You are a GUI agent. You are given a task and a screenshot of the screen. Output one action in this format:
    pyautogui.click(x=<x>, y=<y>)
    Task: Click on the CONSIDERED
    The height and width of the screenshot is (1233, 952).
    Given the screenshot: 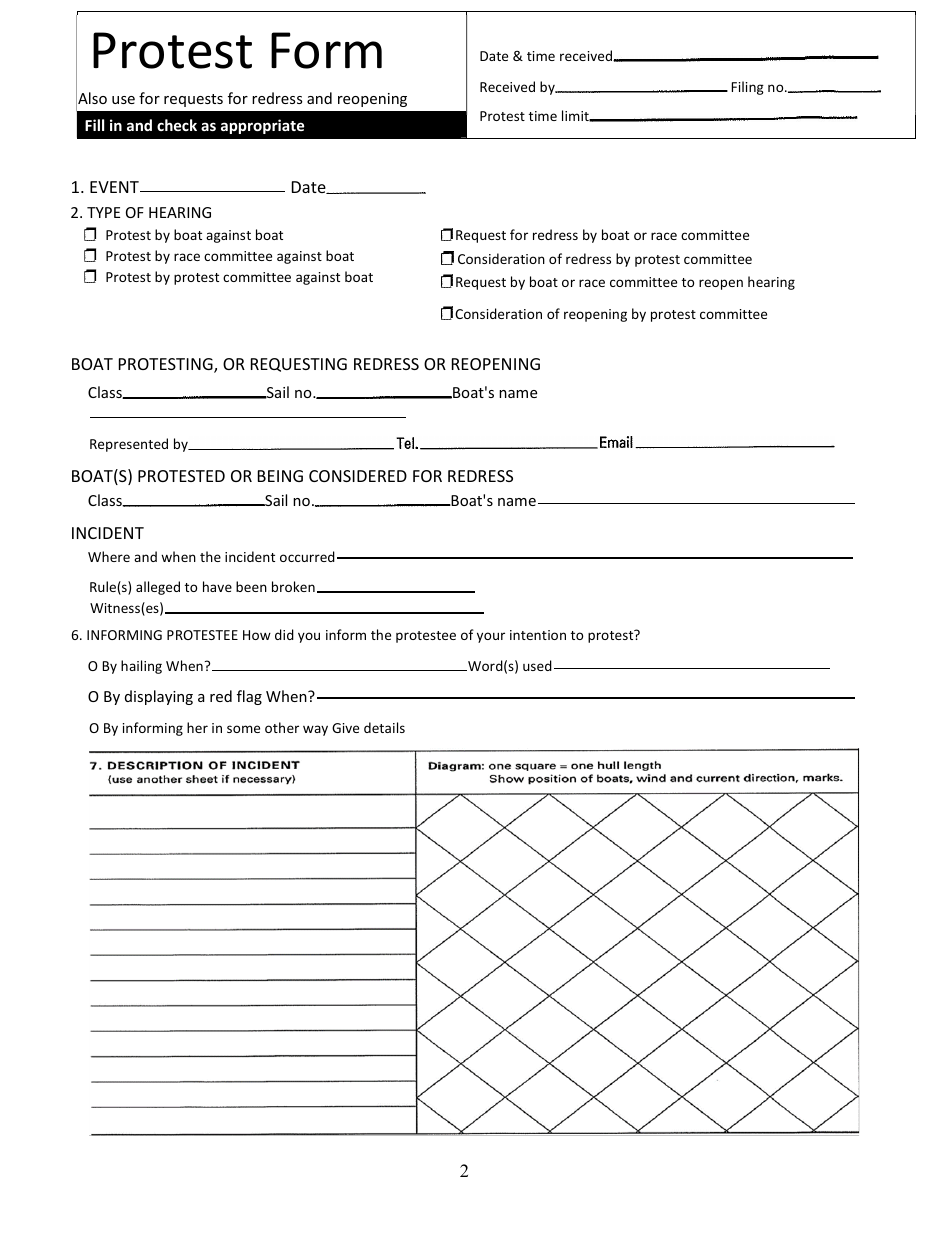 What is the action you would take?
    pyautogui.click(x=358, y=476)
